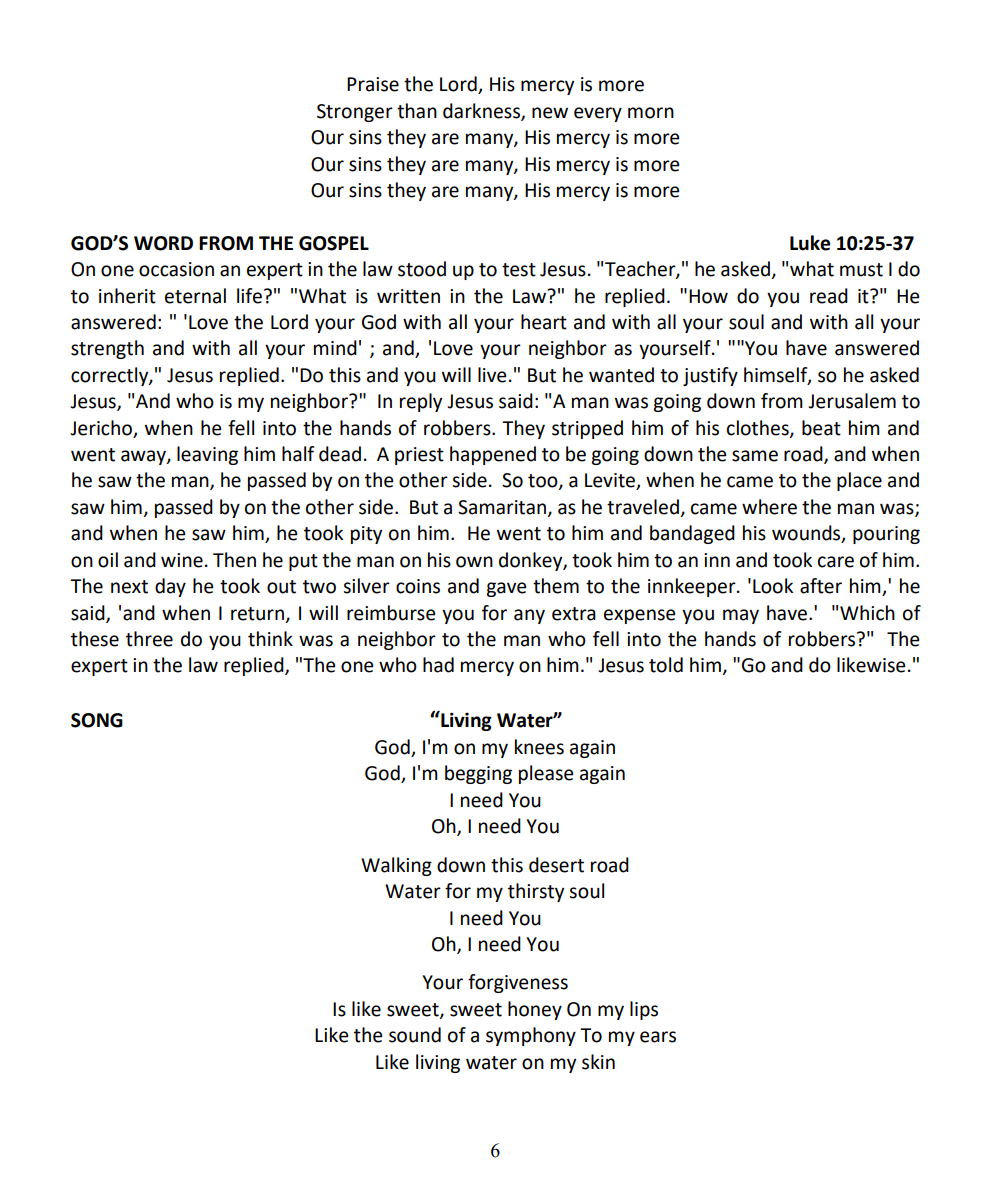 This page has height=1204, width=991. I want to click on leaving, so click(207, 455).
